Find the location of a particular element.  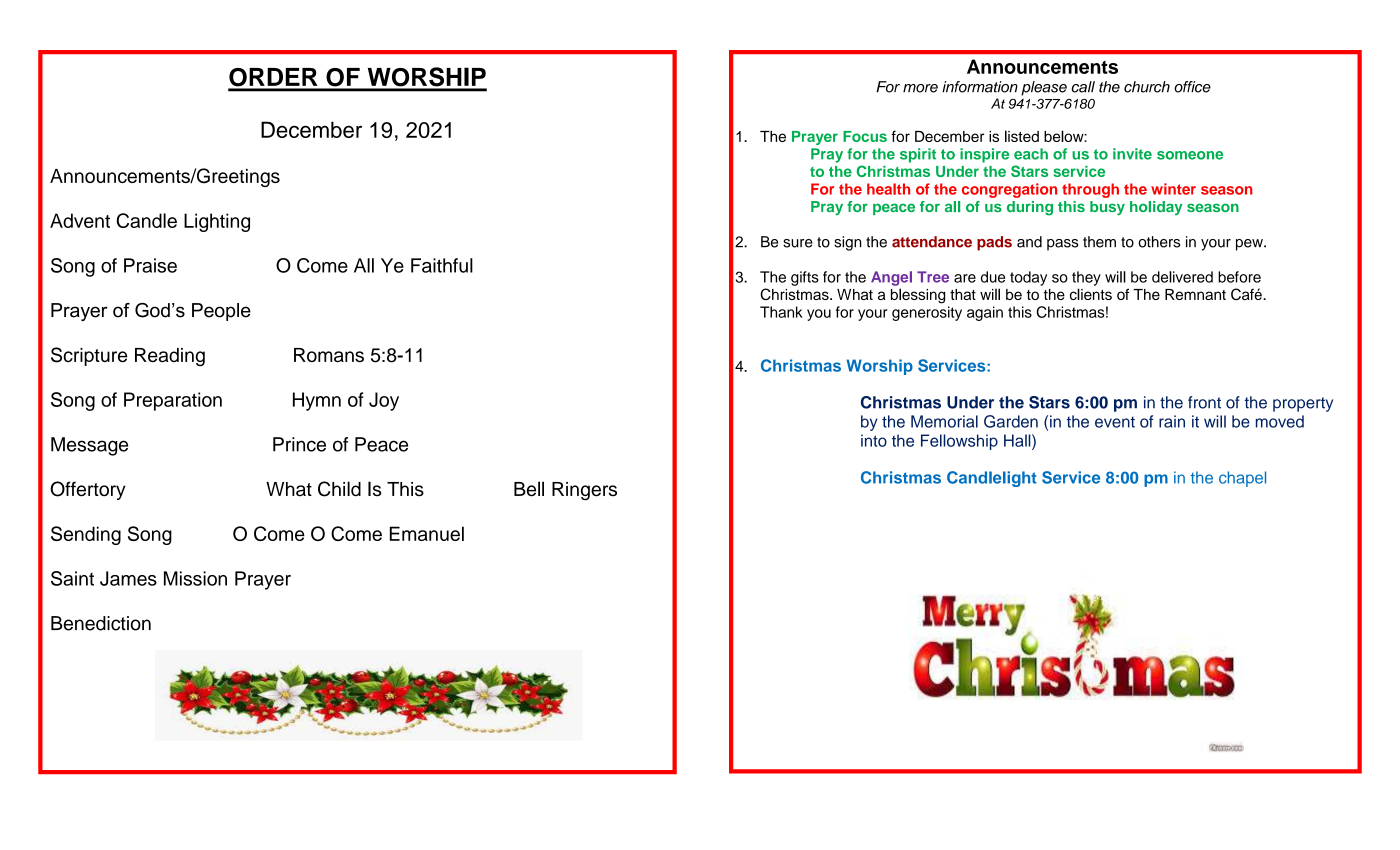

Emanuel is located at coordinates (427, 533).
